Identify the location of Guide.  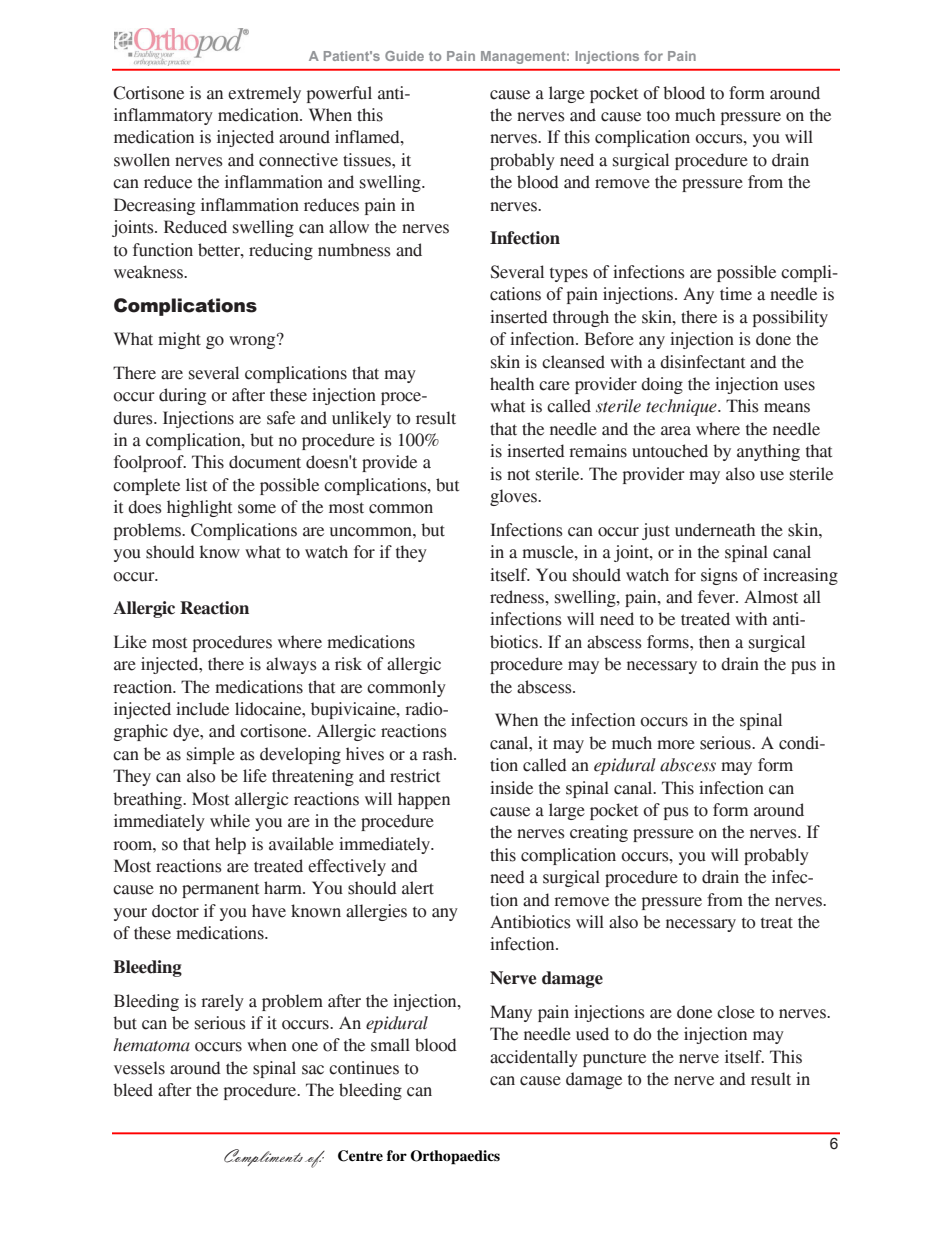
(404, 56).
